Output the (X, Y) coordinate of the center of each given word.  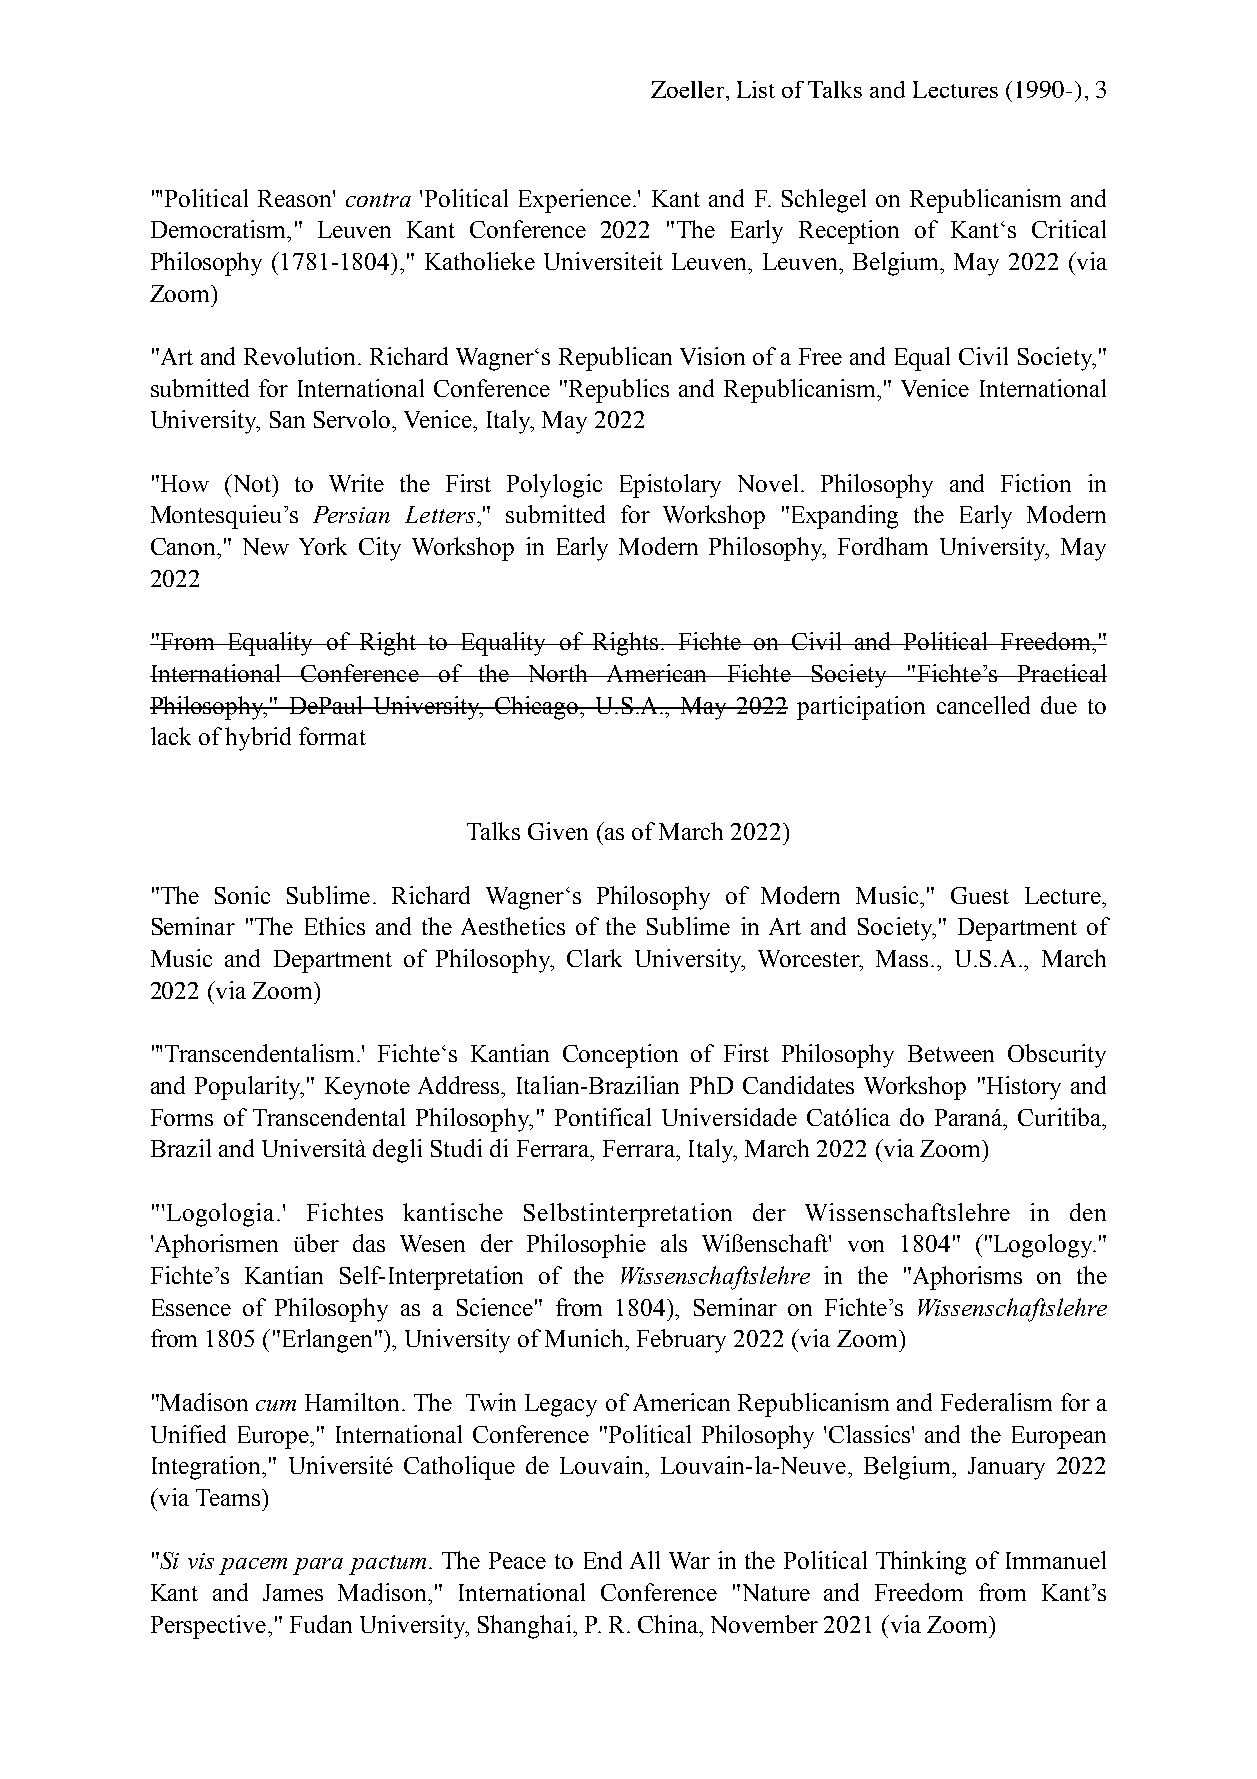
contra (378, 200)
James (293, 1592)
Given (558, 831)
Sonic (242, 895)
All (645, 1560)
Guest (980, 895)
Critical (1069, 229)
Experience (575, 201)
